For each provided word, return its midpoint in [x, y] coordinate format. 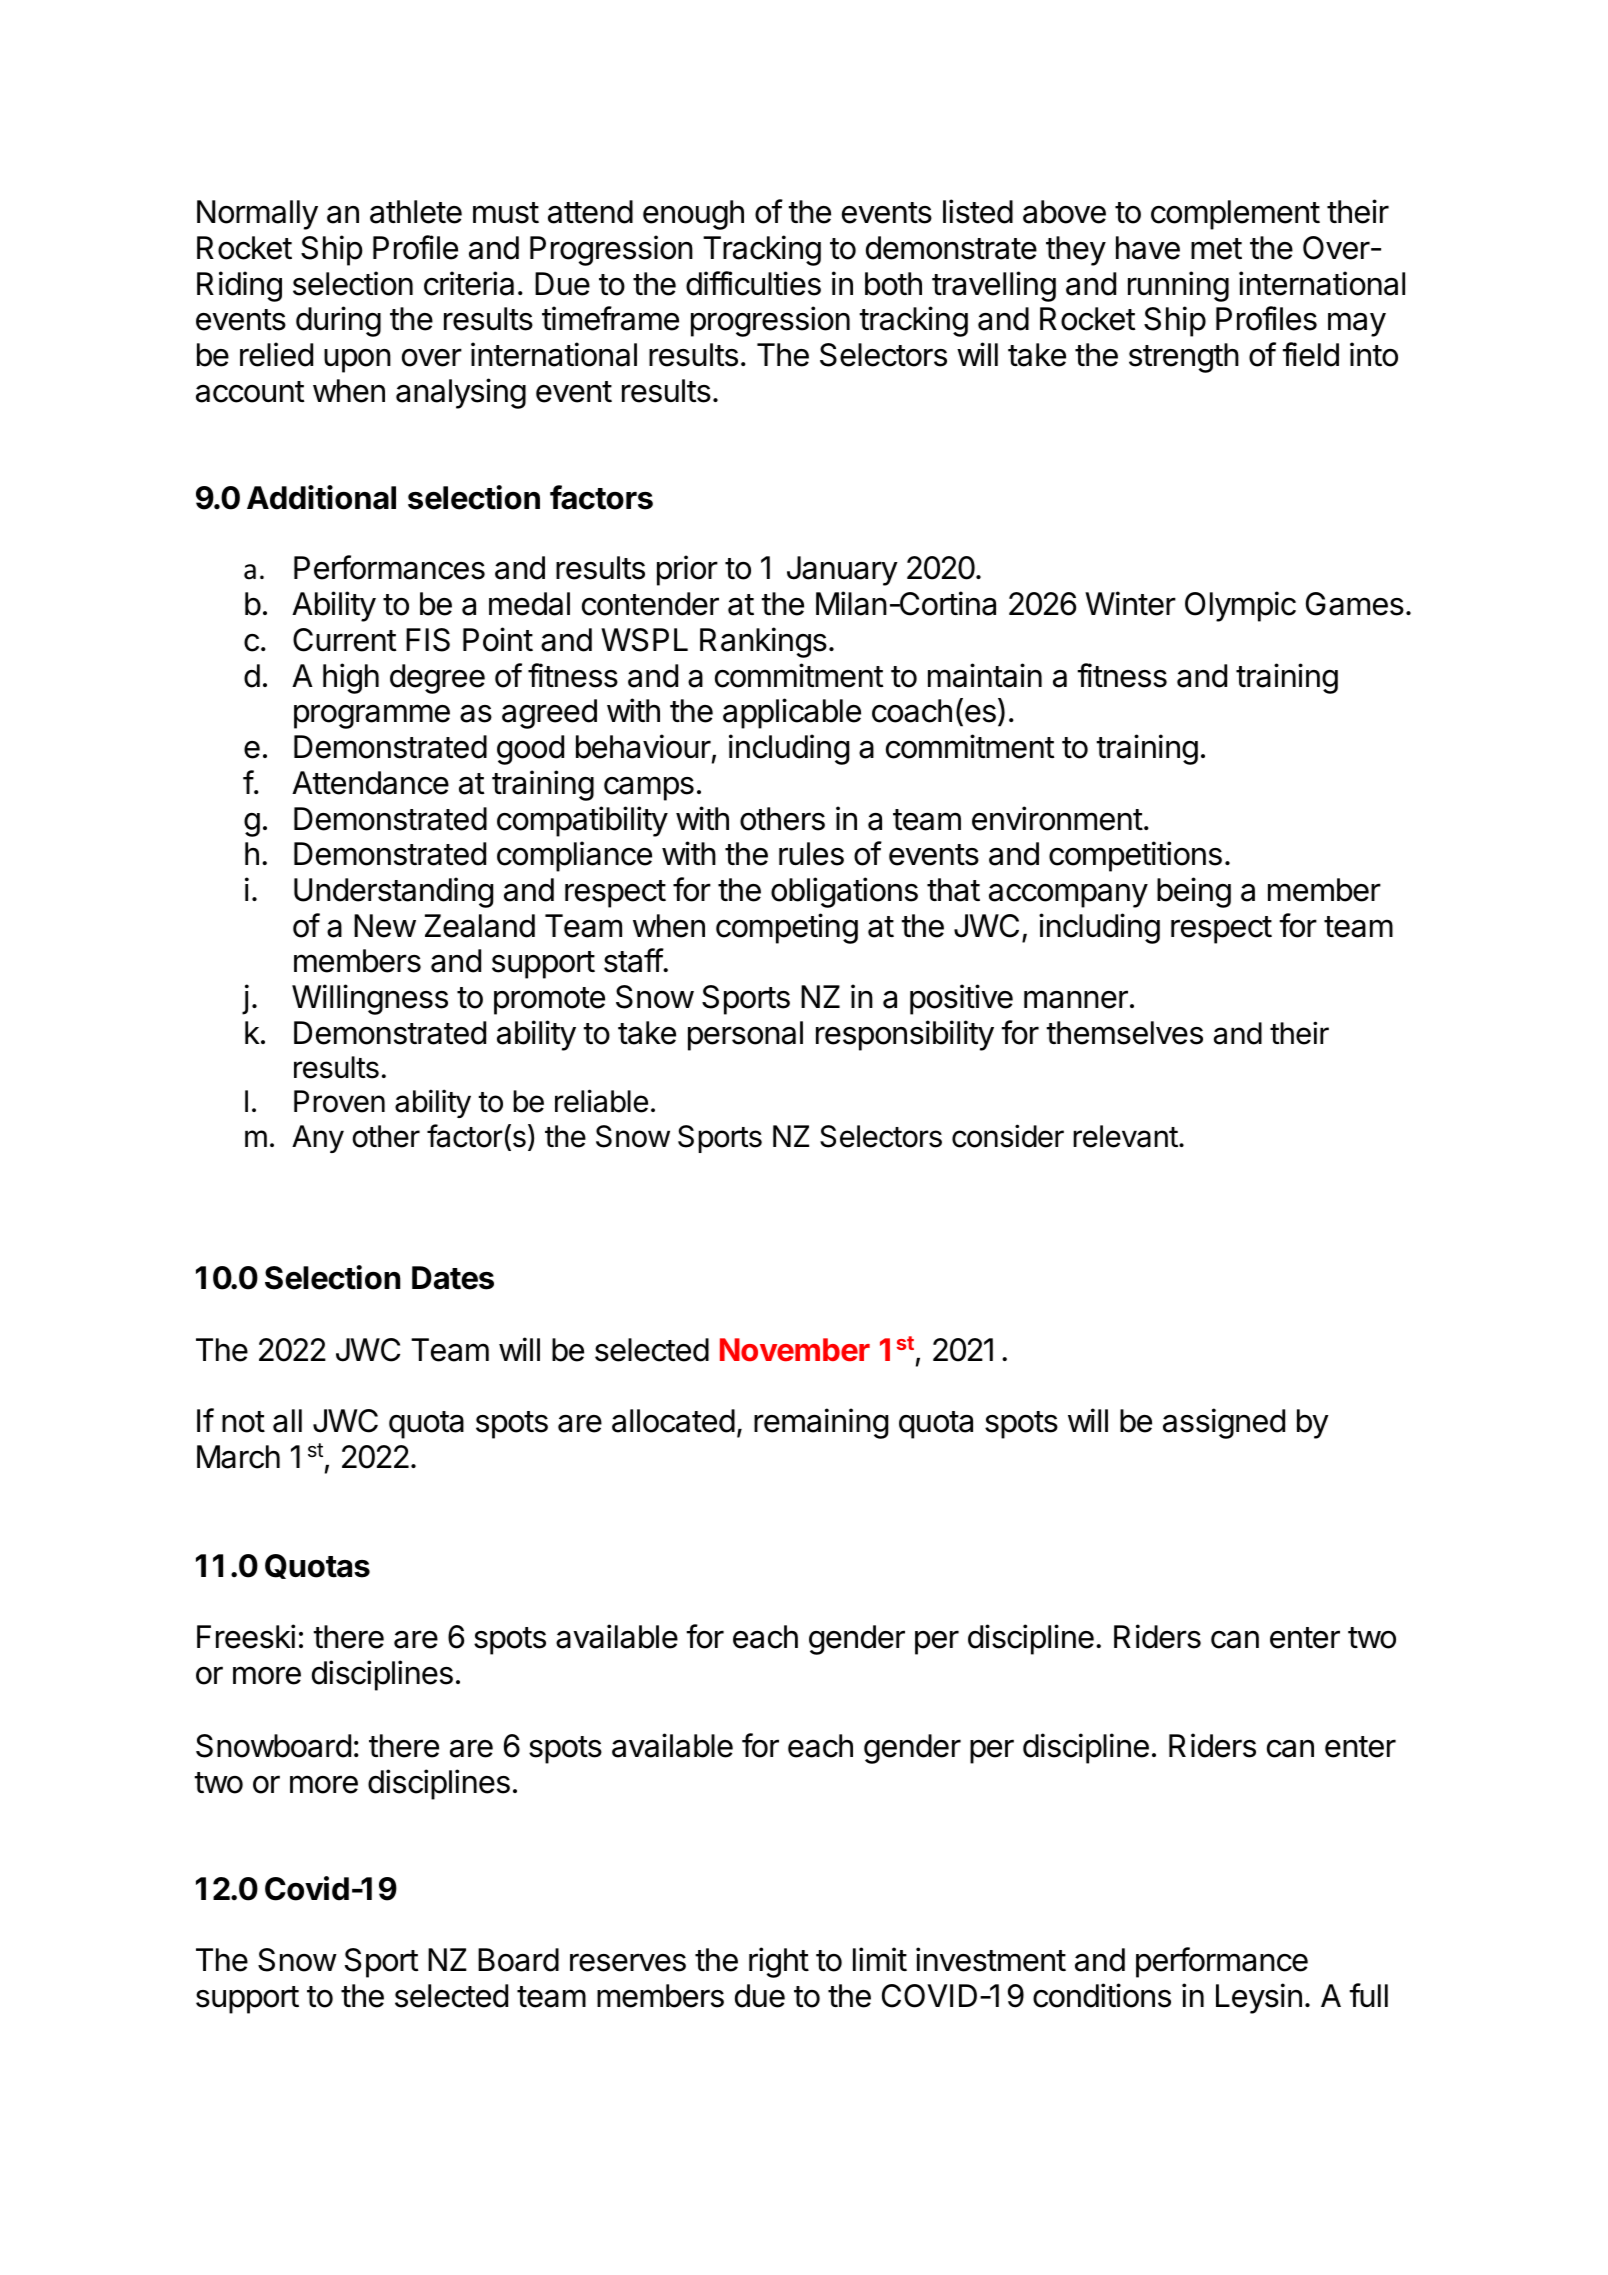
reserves [628, 1962]
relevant [1125, 1136]
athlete [416, 212]
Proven [339, 1101]
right [779, 1962]
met [1216, 249]
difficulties [753, 283]
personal [745, 1036]
